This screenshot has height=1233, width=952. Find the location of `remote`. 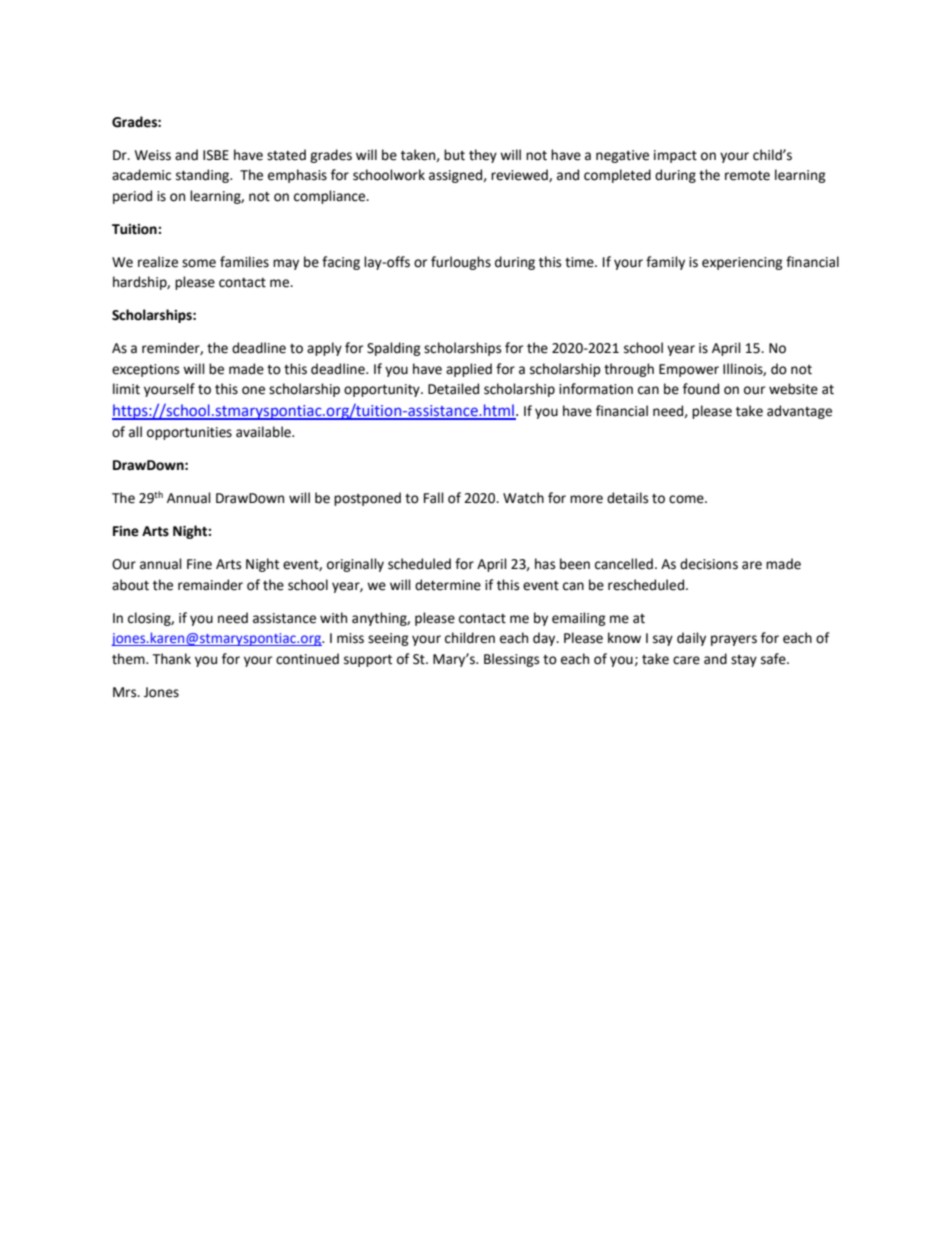

remote is located at coordinates (747, 176).
